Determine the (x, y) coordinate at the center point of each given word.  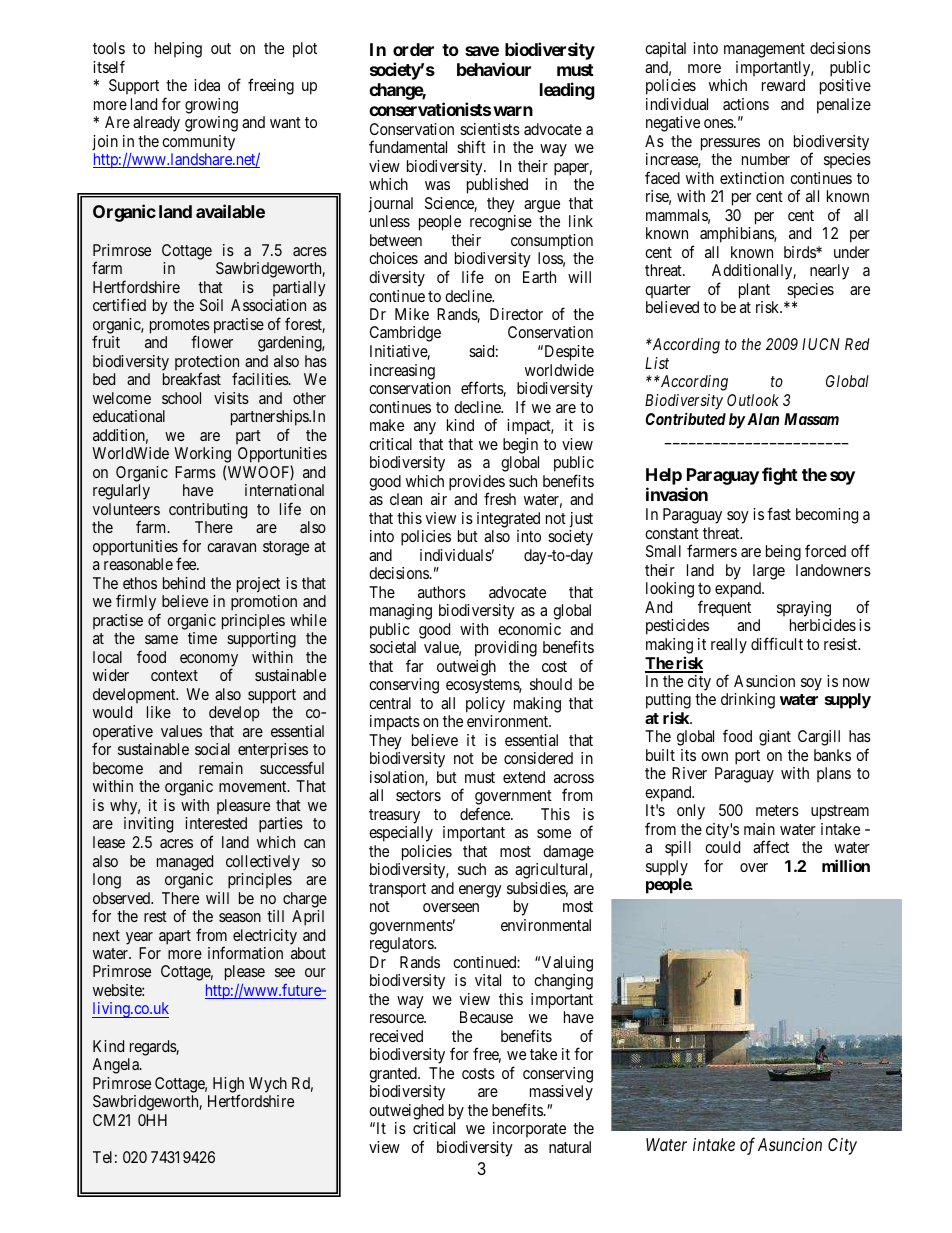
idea (207, 85)
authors (442, 592)
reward (783, 85)
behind (184, 583)
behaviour (494, 69)
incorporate (529, 1129)
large (769, 572)
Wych (268, 1085)
